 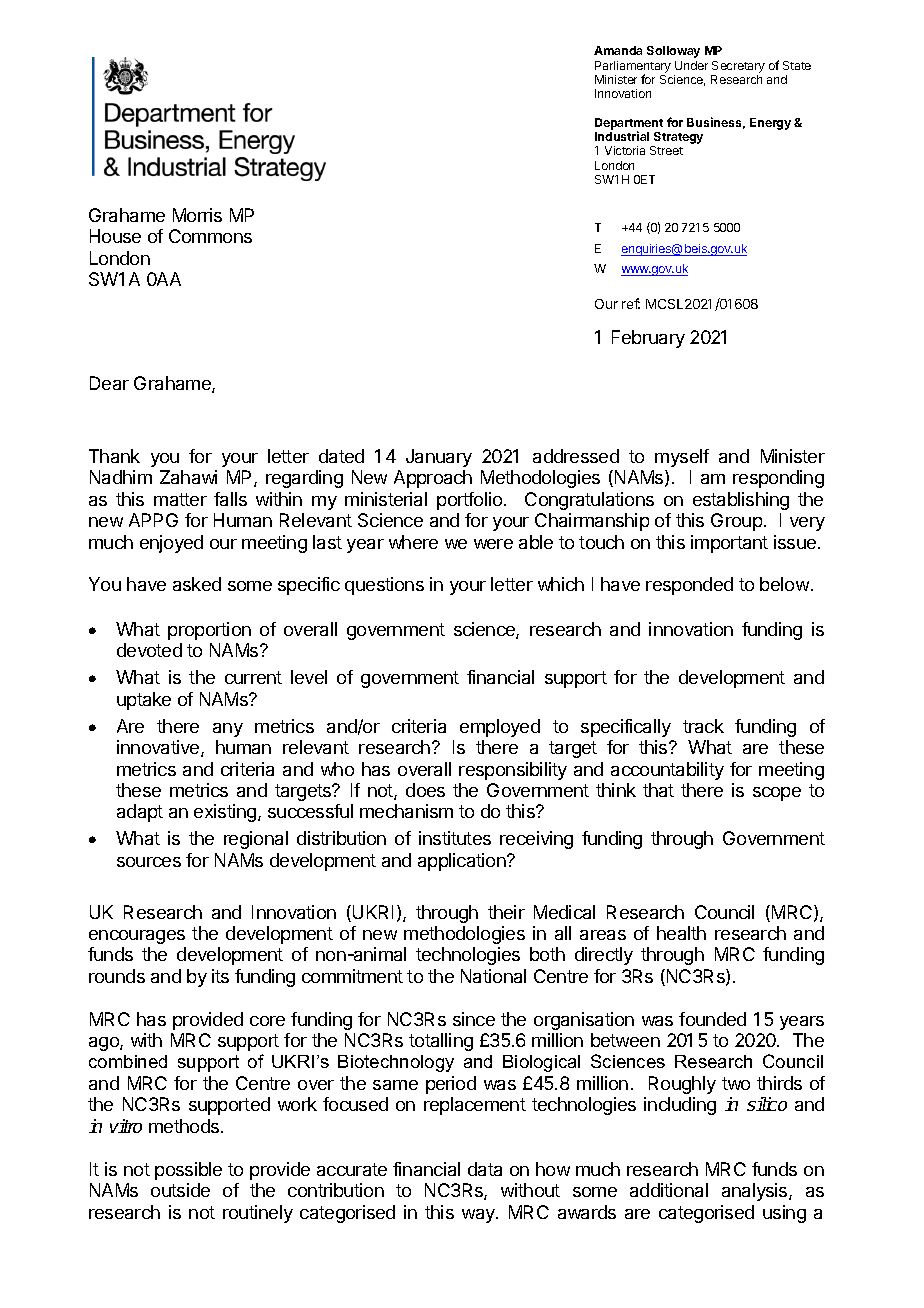 I want to click on innovative, so click(x=159, y=748).
